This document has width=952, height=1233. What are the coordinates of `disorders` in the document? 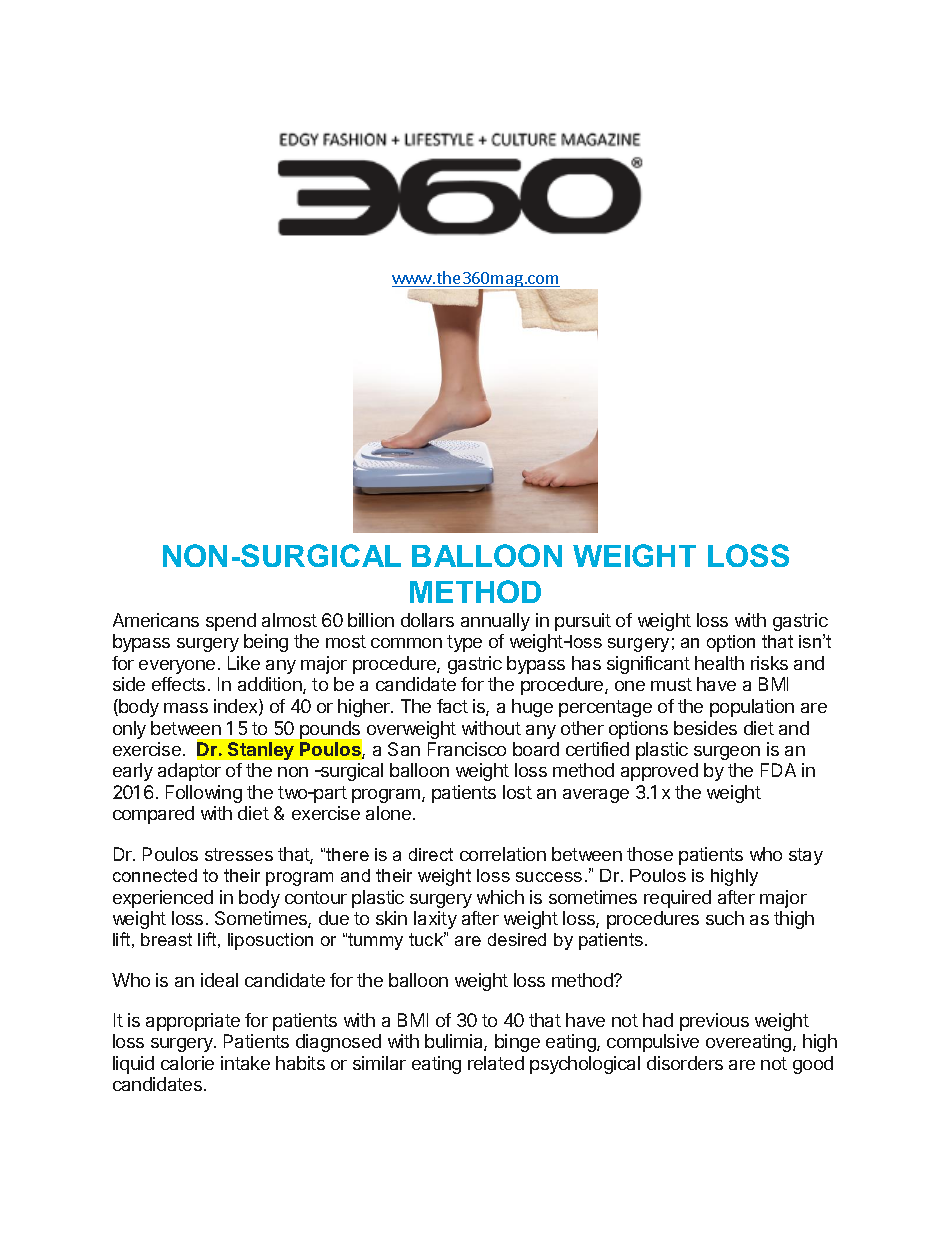 It's located at (685, 1063).
